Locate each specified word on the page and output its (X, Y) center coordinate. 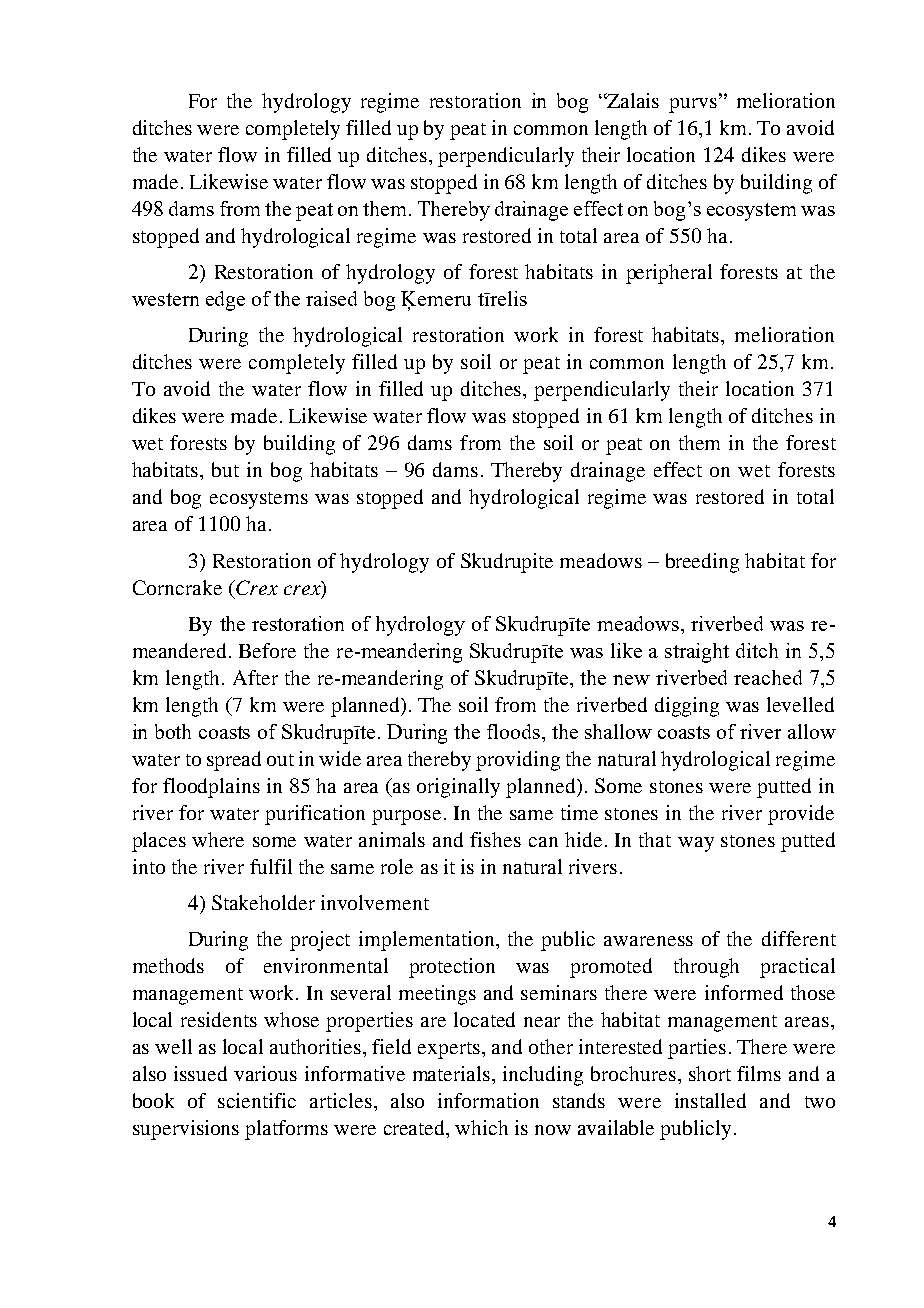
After (255, 677)
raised (331, 298)
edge (225, 301)
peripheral (669, 274)
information (488, 1100)
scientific (257, 1100)
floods (515, 731)
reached (768, 677)
